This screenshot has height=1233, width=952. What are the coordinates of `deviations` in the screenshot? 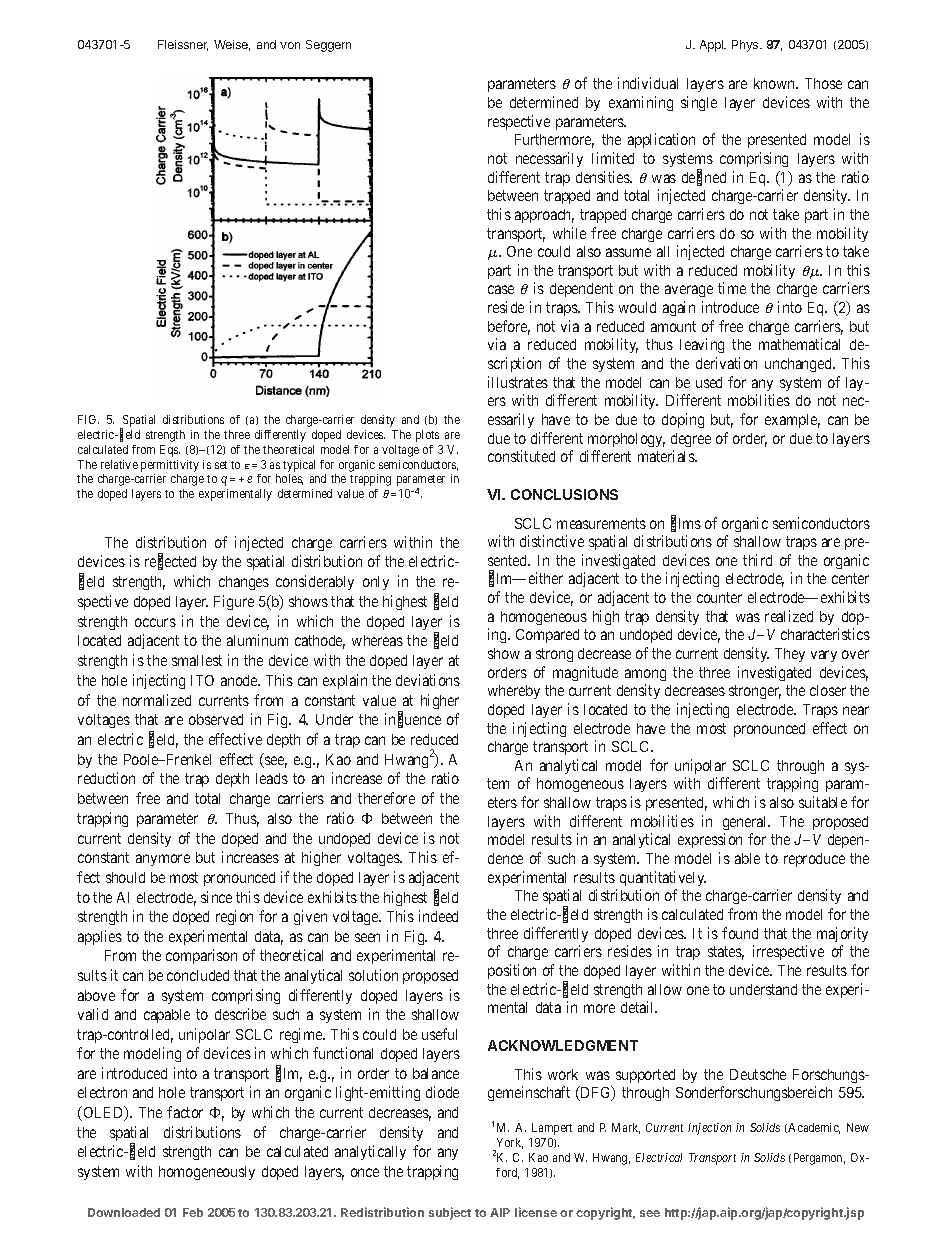 It's located at (428, 680).
